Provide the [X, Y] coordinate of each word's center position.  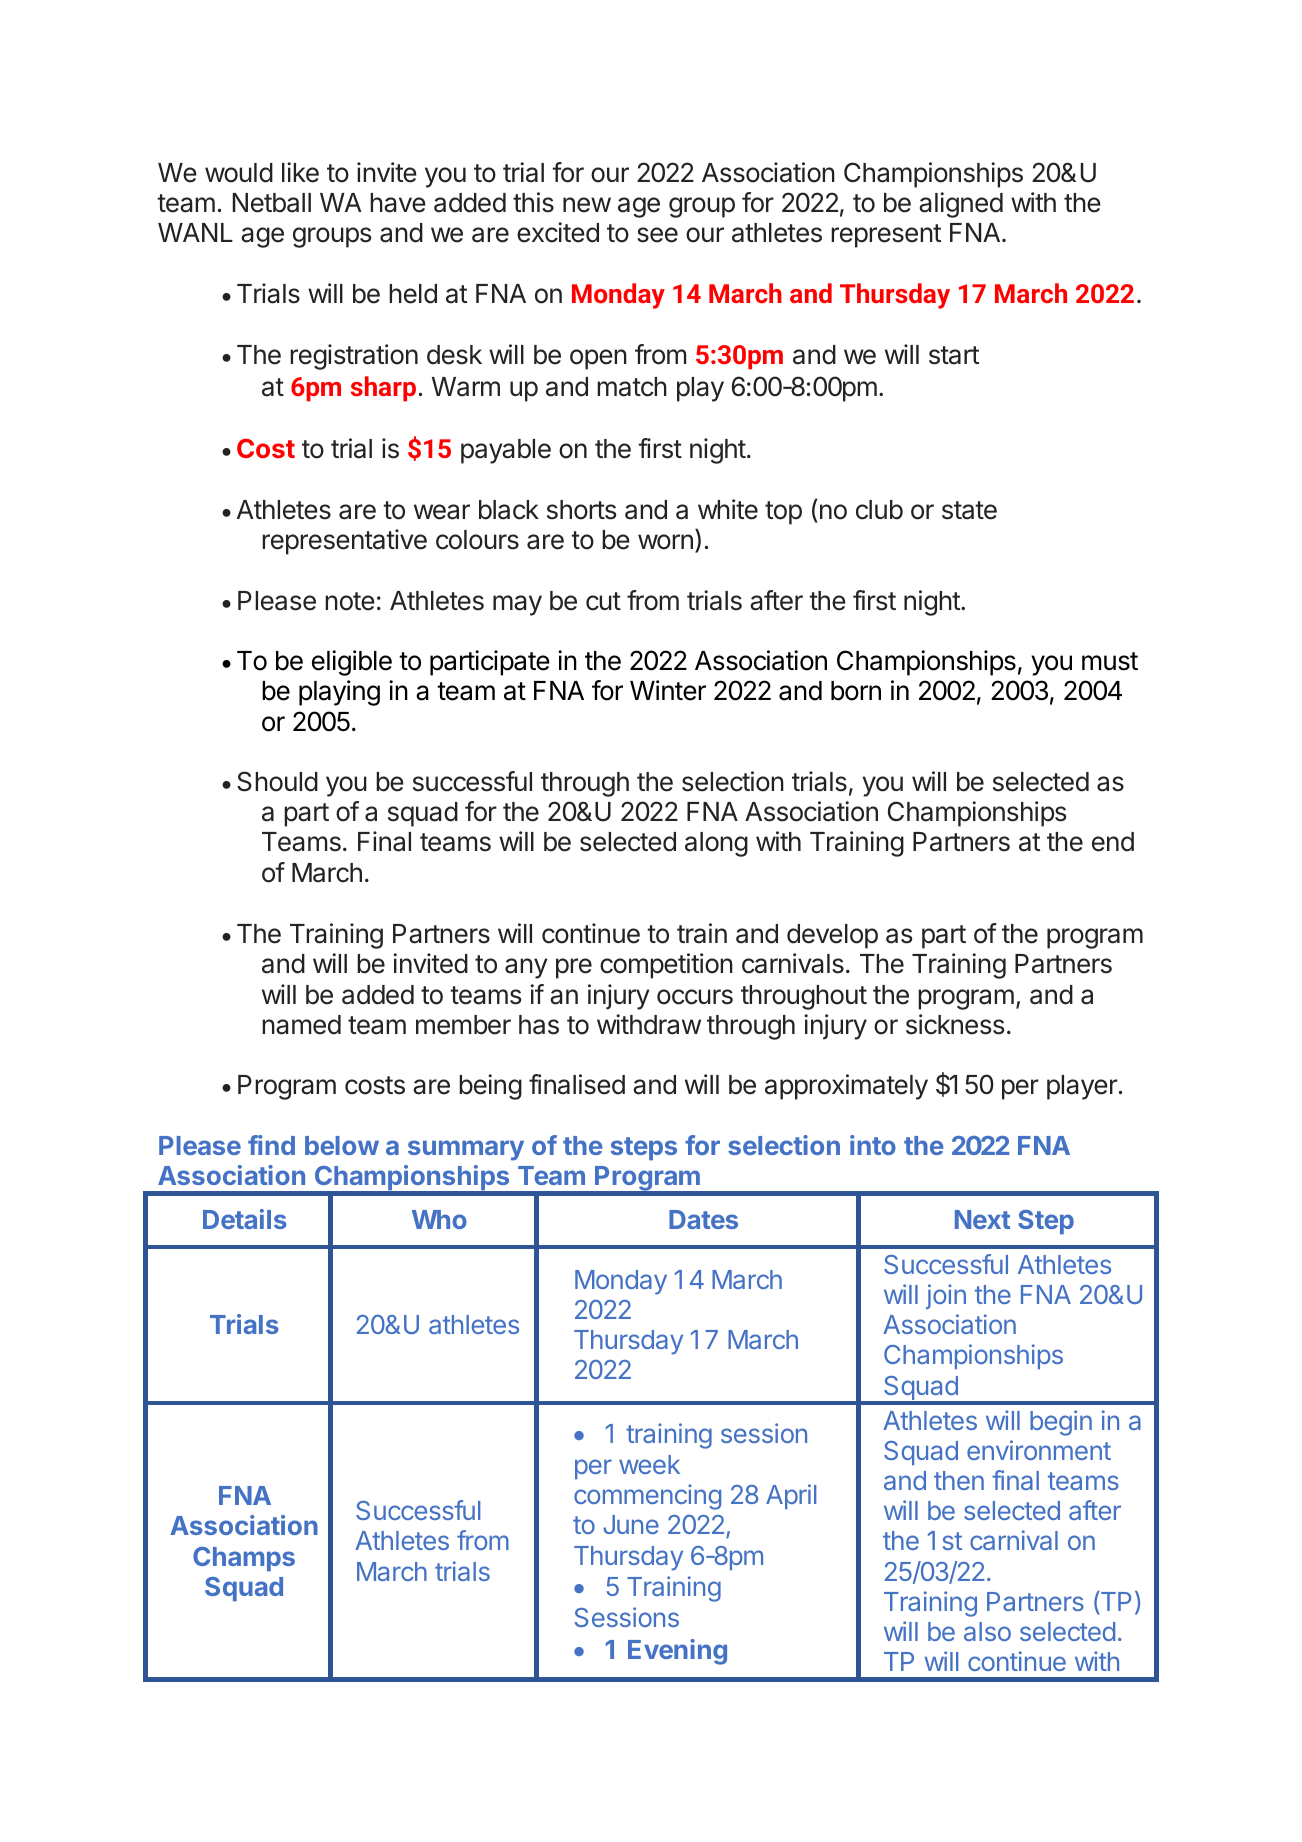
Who [439, 1219]
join [946, 1296]
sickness [955, 1024]
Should [277, 781]
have [398, 203]
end [1113, 842]
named [301, 1025]
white [728, 509]
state [969, 510]
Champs [244, 1559]
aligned [961, 205]
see [657, 235]
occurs [695, 997]
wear [442, 512]
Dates [703, 1219]
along [716, 844]
